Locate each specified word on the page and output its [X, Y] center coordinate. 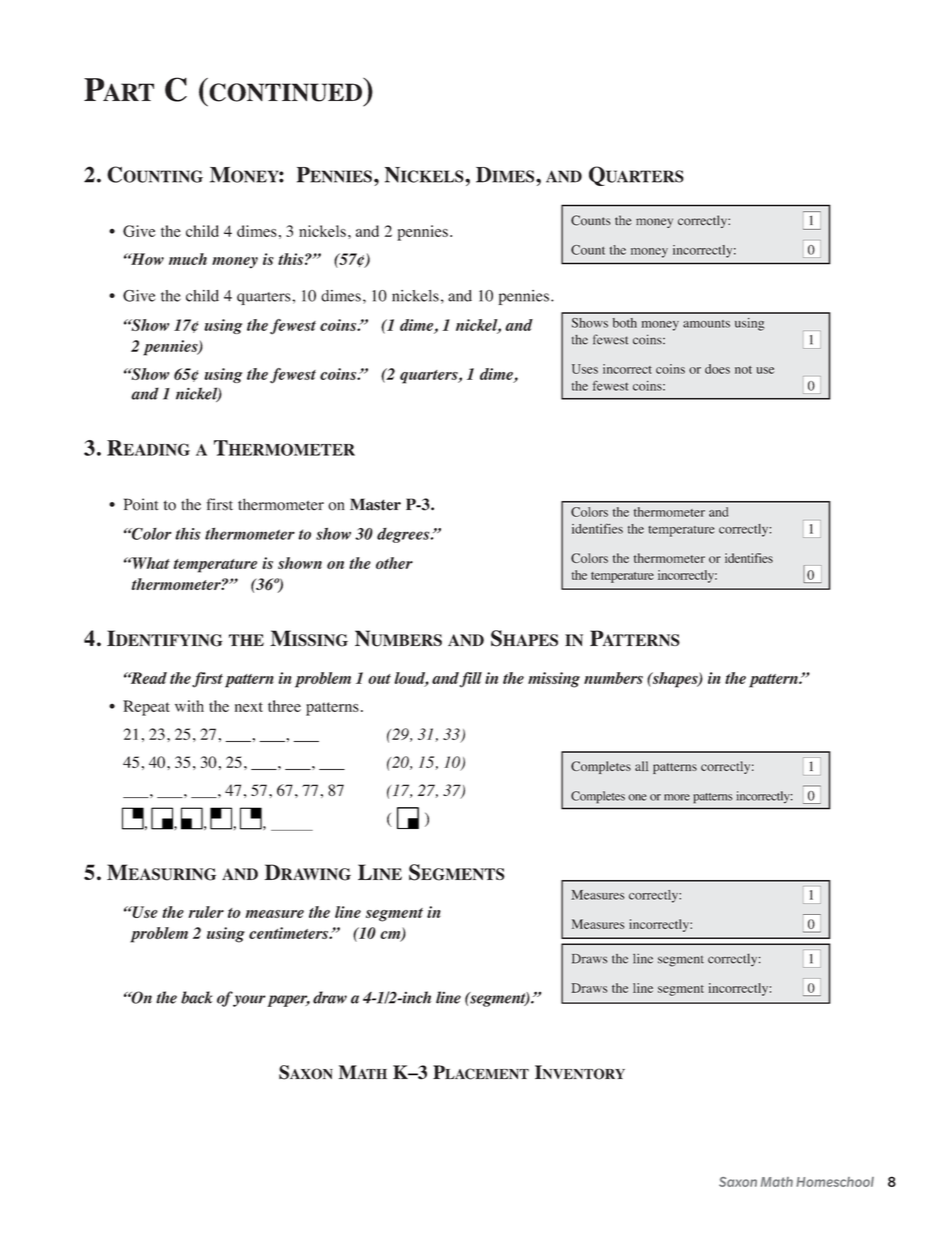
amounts [706, 324]
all [641, 766]
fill [471, 680]
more [677, 797]
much [188, 259]
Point [141, 504]
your [249, 1000]
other [394, 563]
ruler [206, 912]
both [625, 323]
